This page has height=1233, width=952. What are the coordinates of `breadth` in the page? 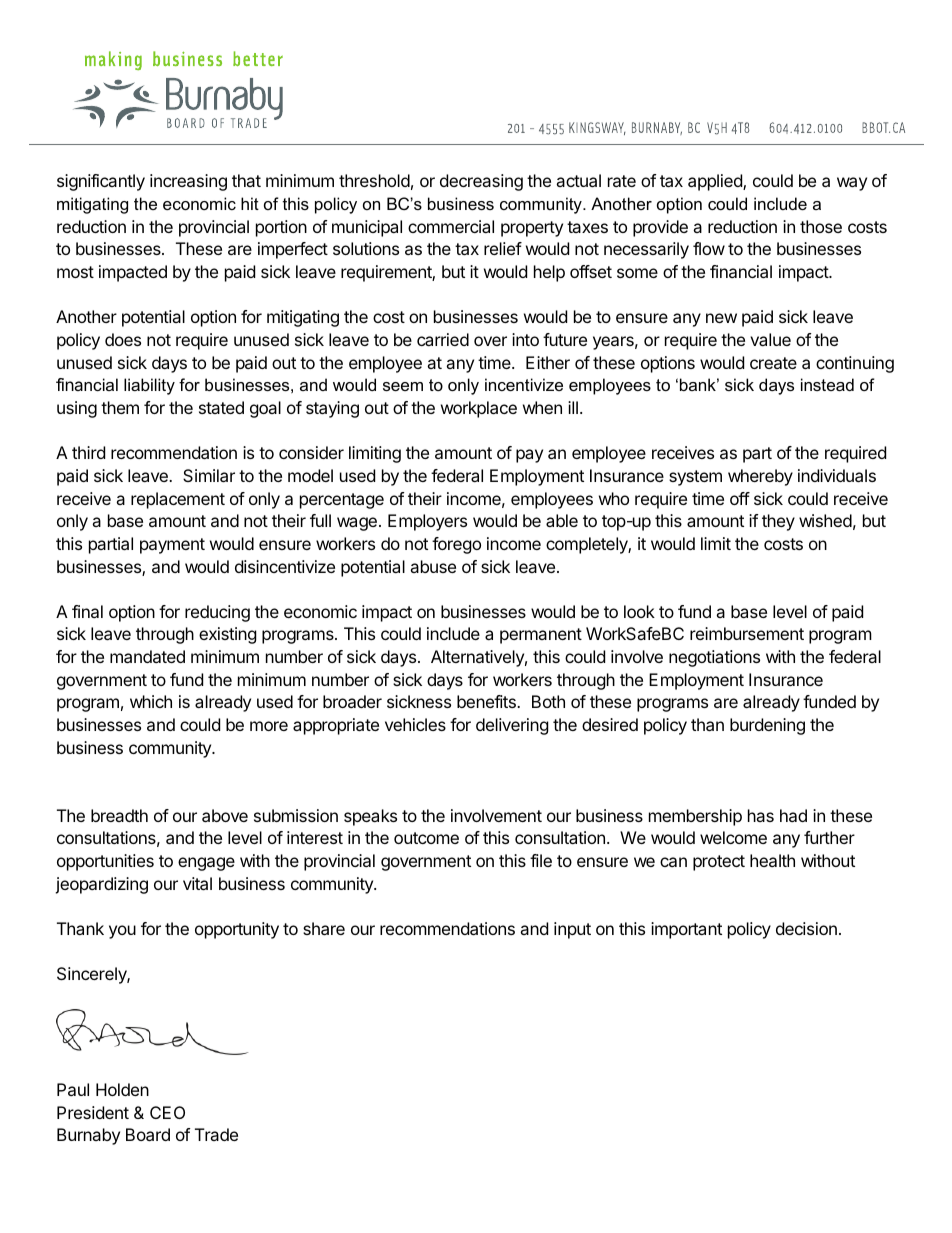 It's located at (119, 815).
